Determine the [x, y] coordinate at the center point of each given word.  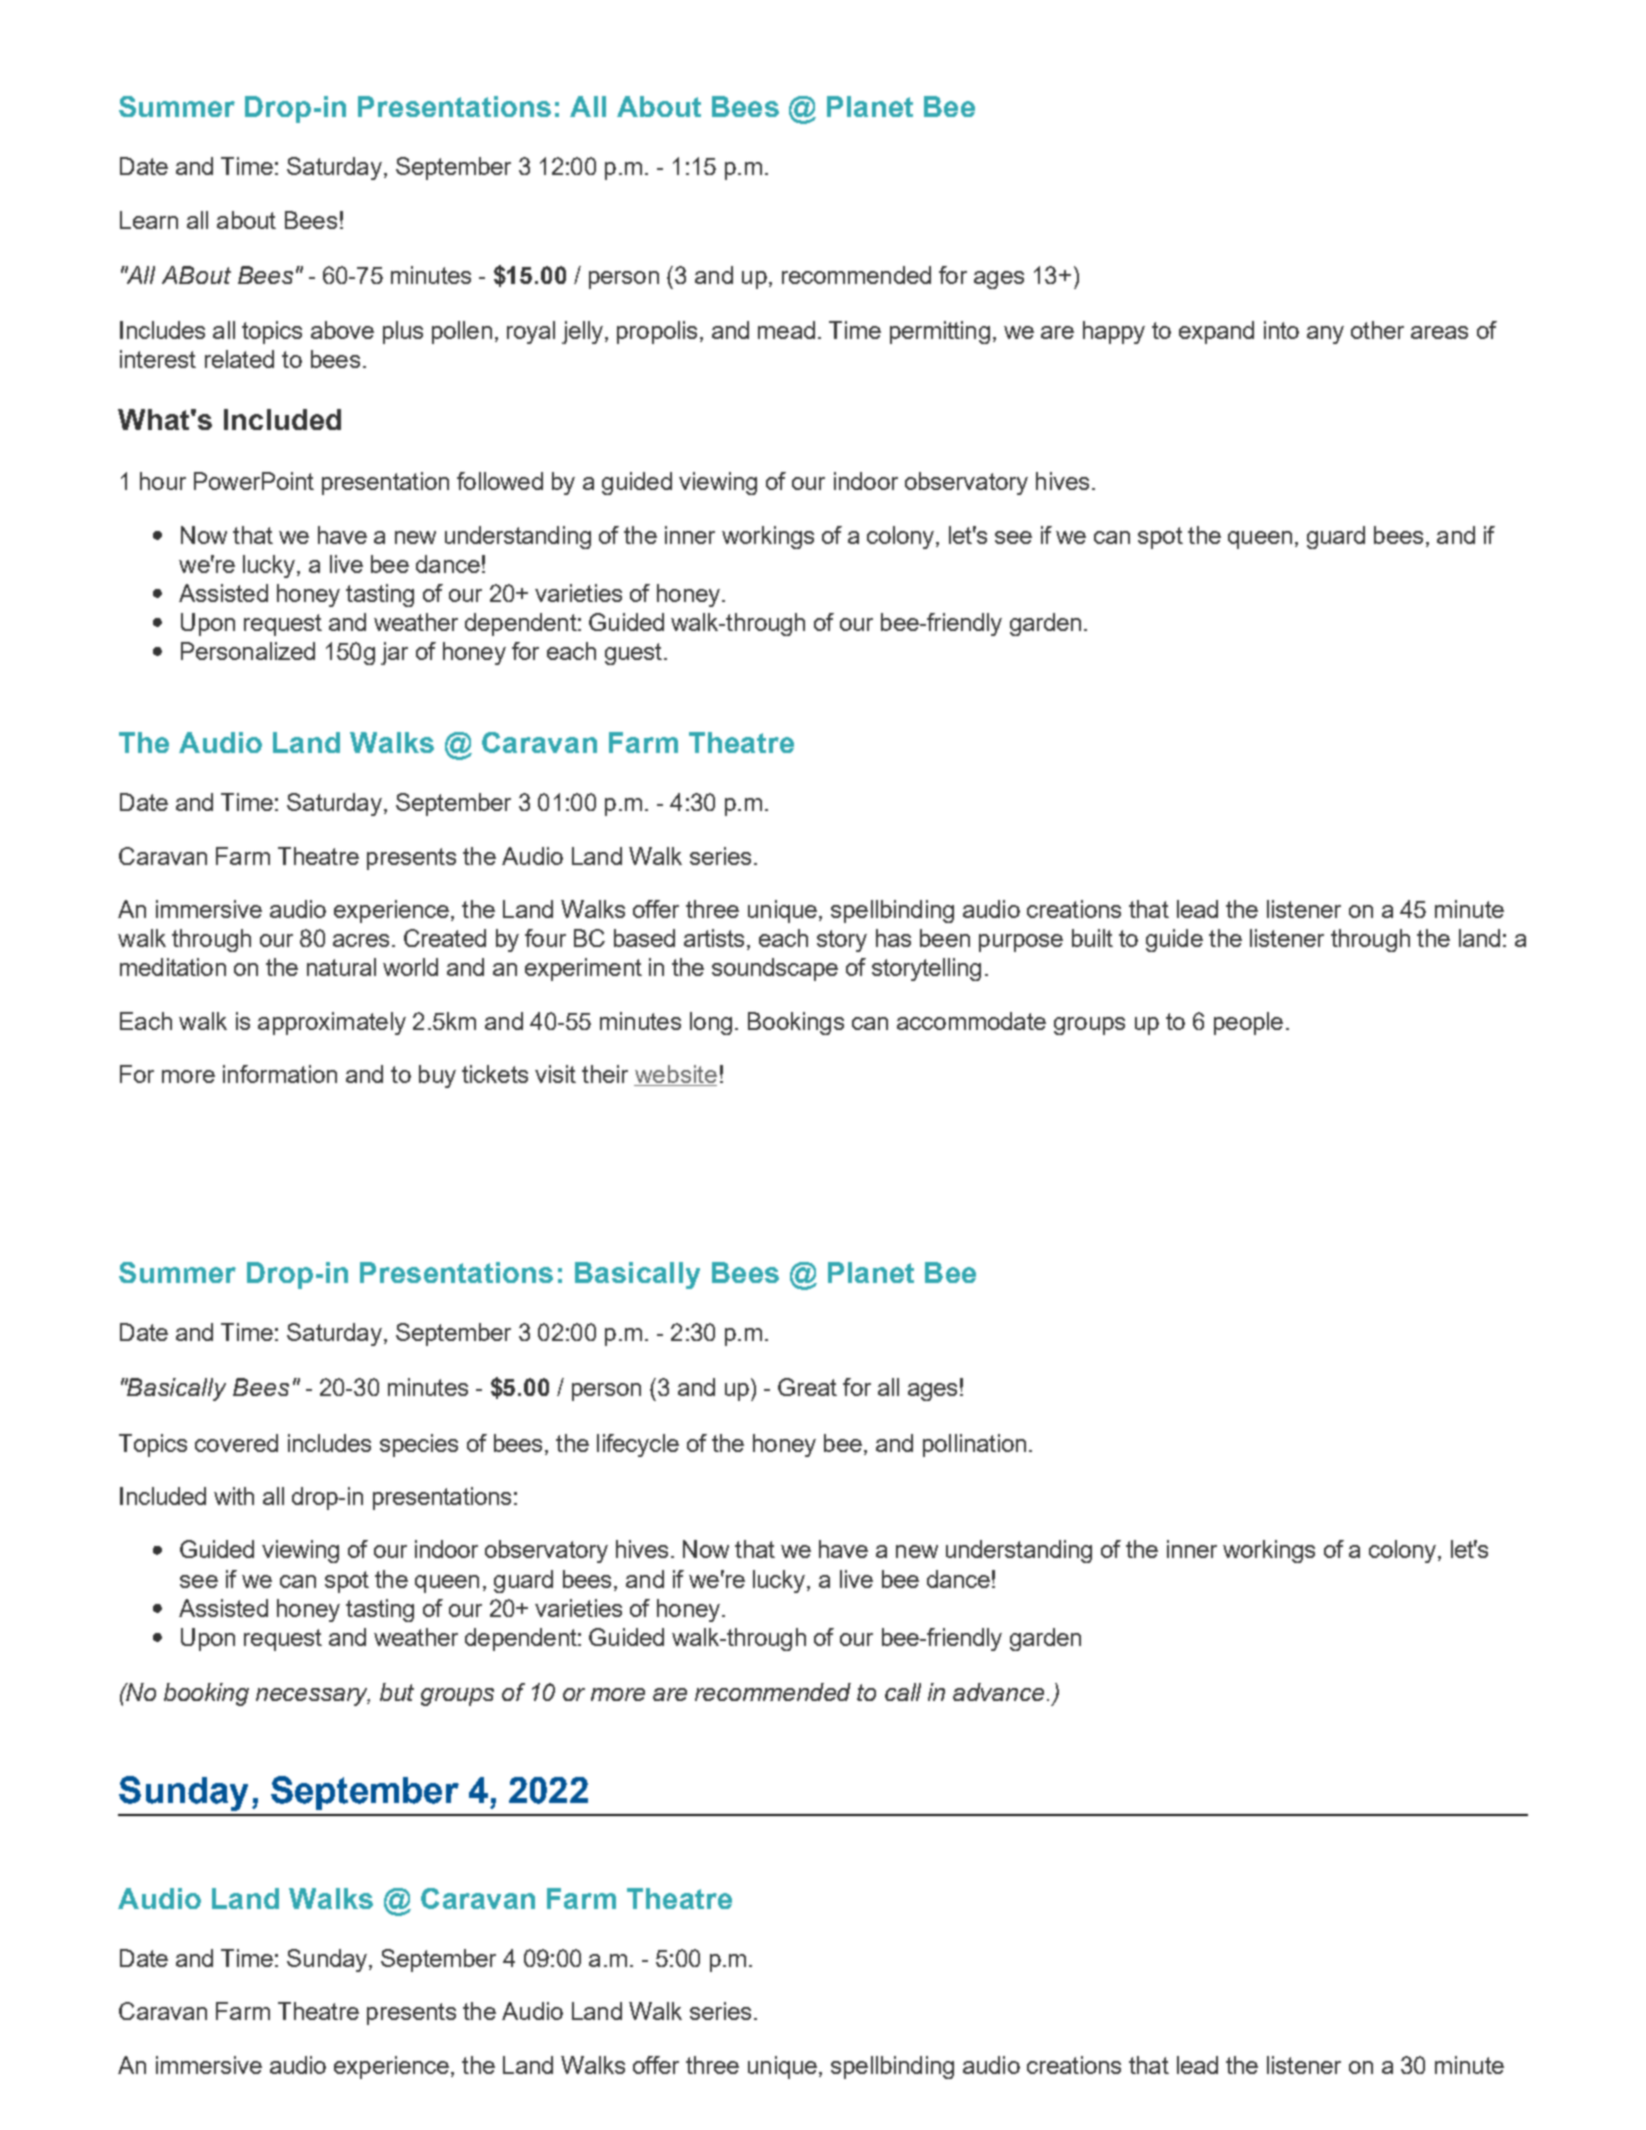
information [280, 1074]
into [1281, 330]
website [675, 1075]
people [1248, 1023]
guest [635, 654]
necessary [313, 1697]
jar [394, 653]
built [1092, 938]
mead [786, 330]
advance [998, 1692]
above [342, 330]
